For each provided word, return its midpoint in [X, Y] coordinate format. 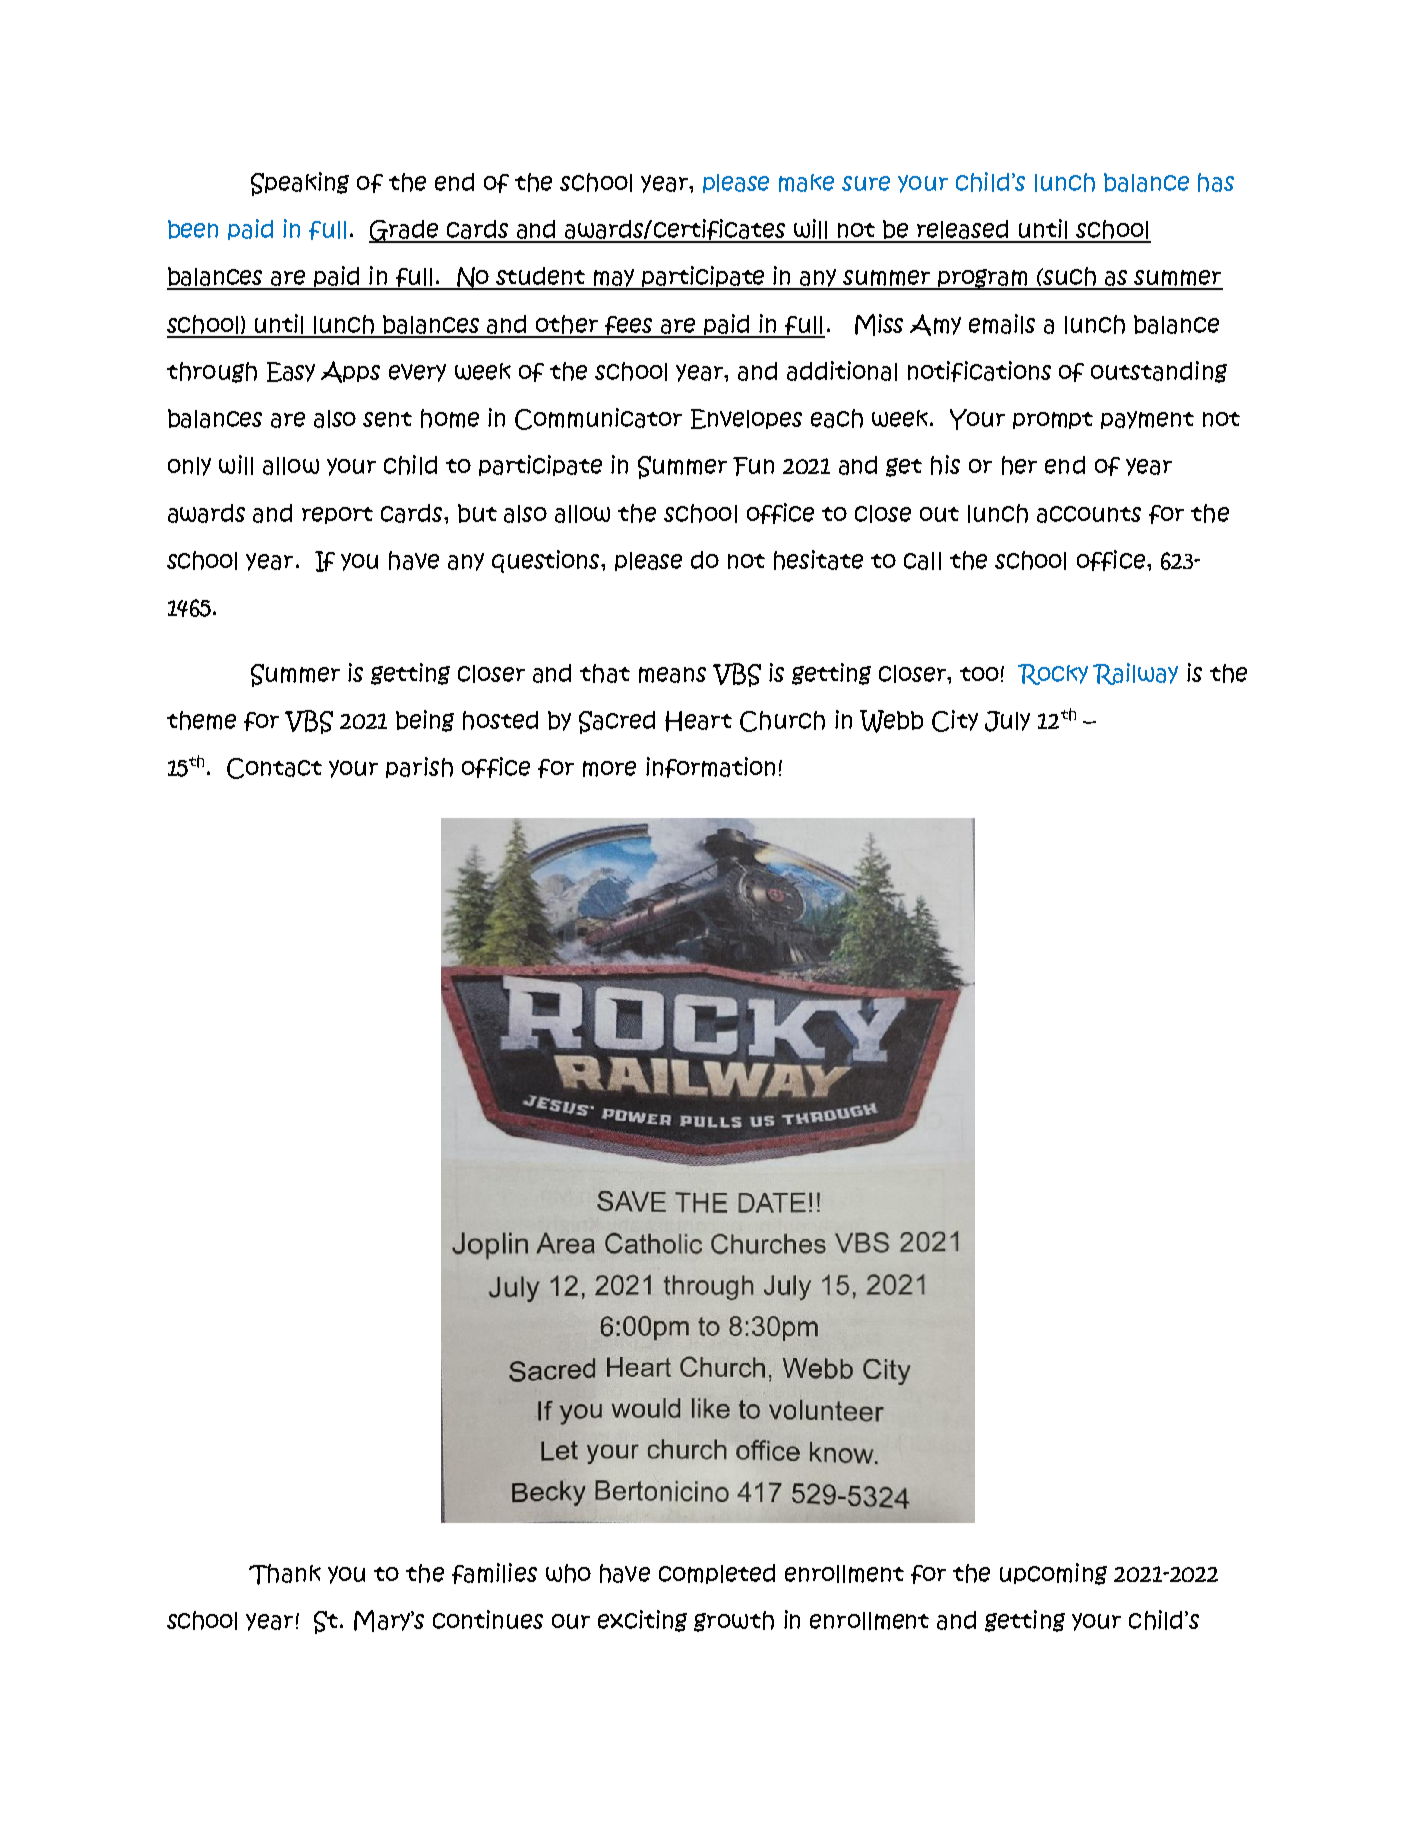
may [614, 279]
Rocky [1053, 674]
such [1070, 278]
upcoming [1053, 1574]
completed [717, 1574]
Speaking [300, 184]
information [710, 767]
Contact [274, 768]
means [672, 675]
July [1007, 721]
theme [201, 720]
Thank [285, 1574]
